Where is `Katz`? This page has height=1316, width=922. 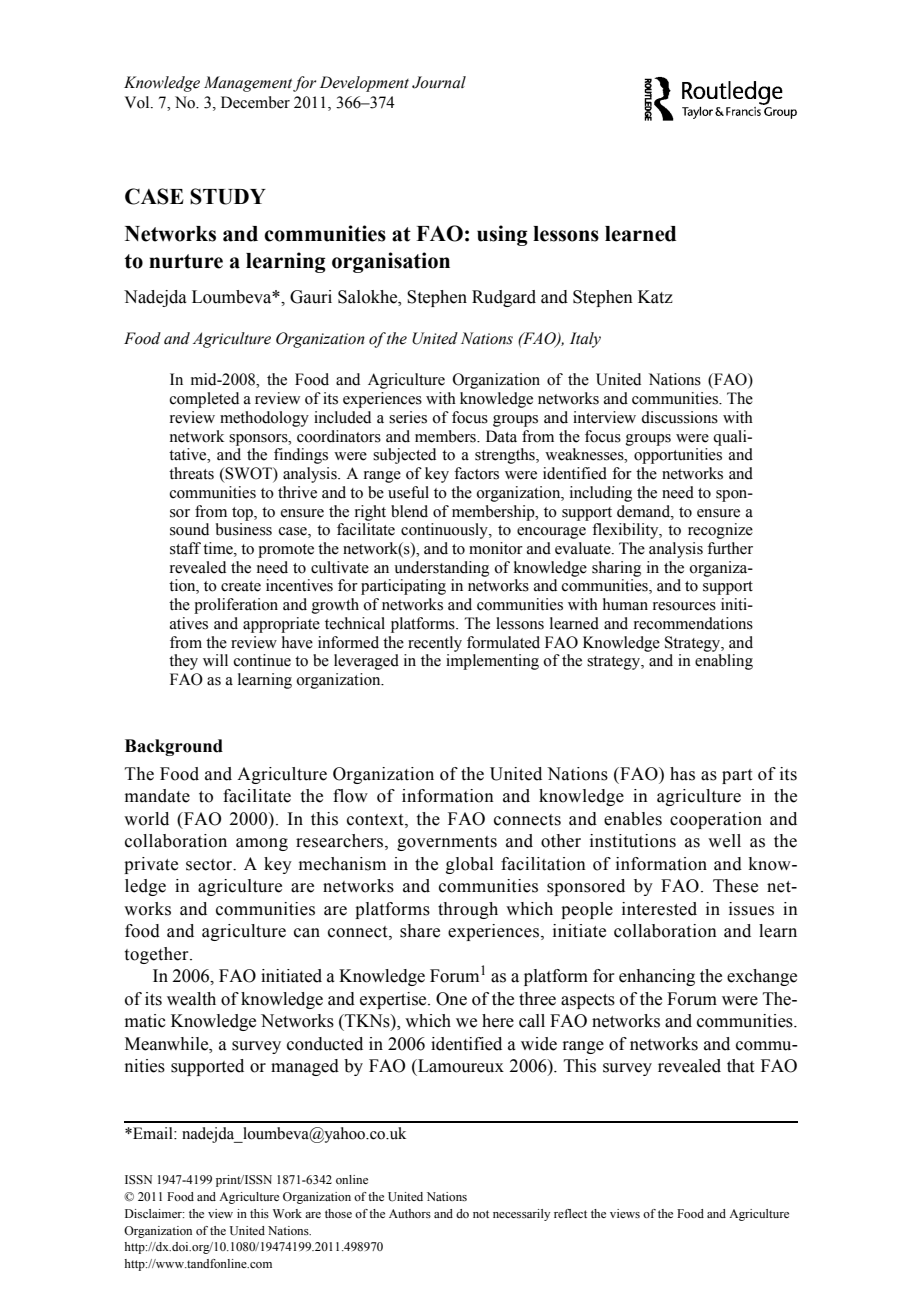 Katz is located at coordinates (655, 297).
